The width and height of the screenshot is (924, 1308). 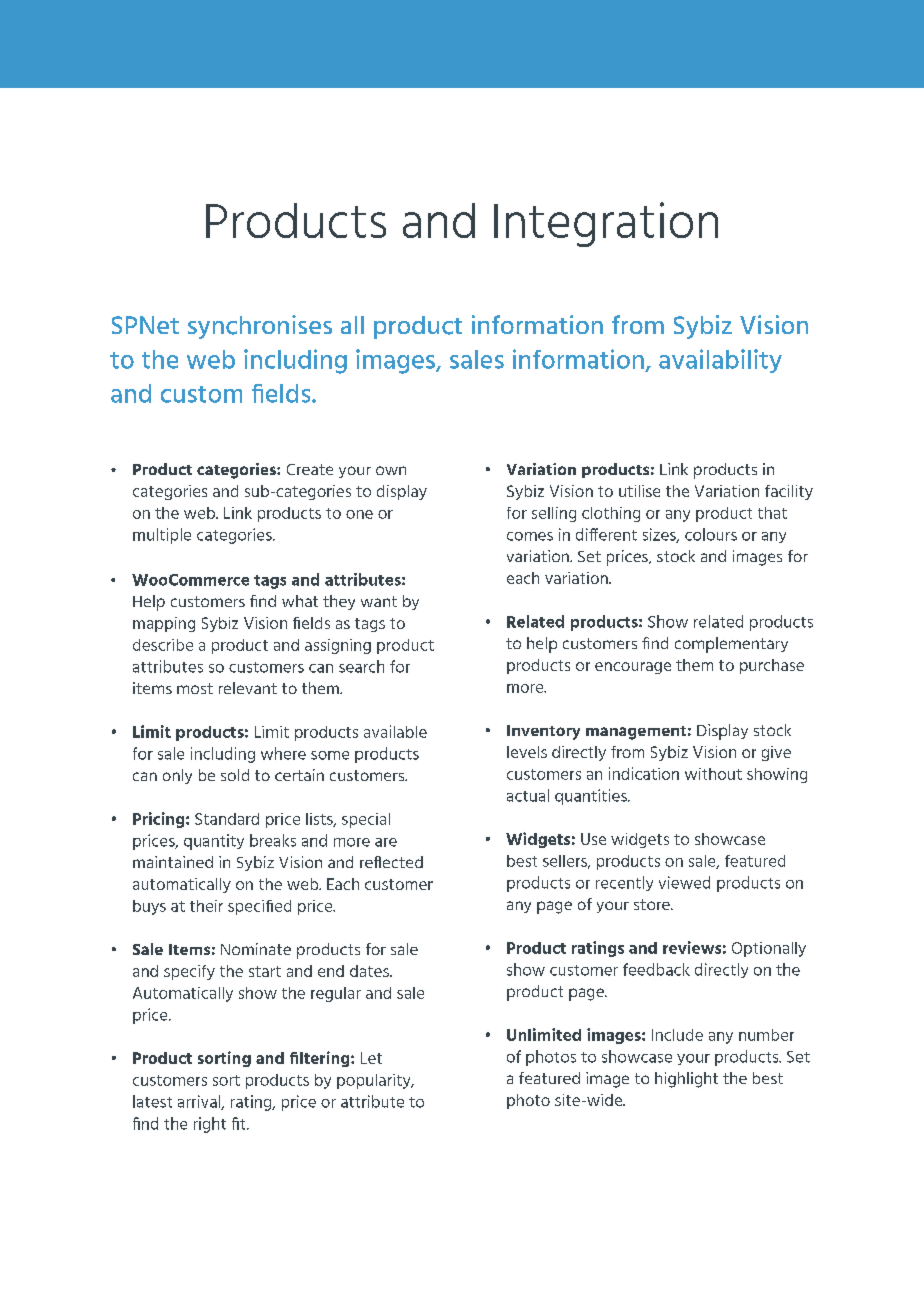 What do you see at coordinates (240, 1123) in the screenshot?
I see `fit` at bounding box center [240, 1123].
